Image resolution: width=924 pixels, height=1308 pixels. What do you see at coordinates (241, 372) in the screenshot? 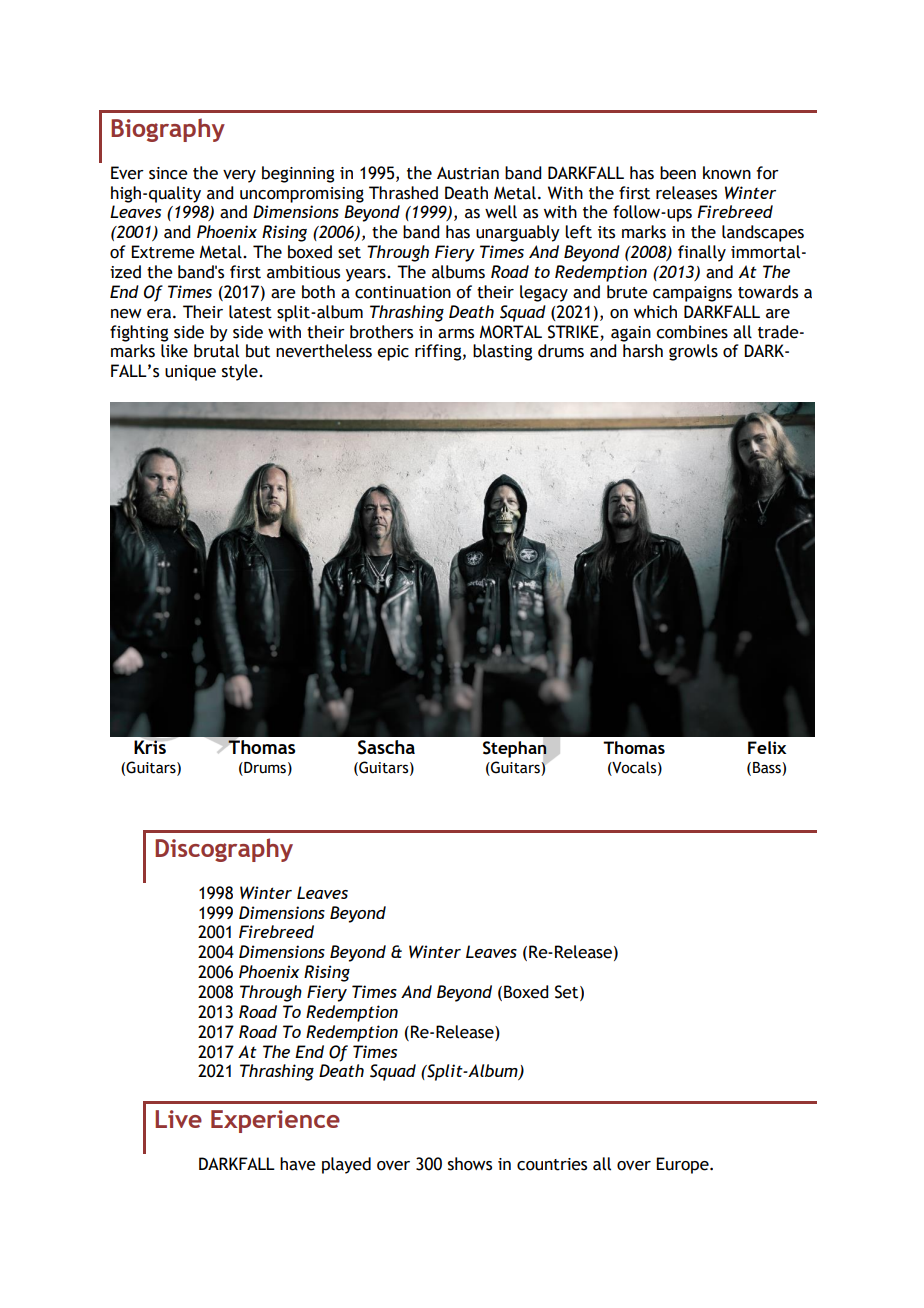
I see `style` at bounding box center [241, 372].
